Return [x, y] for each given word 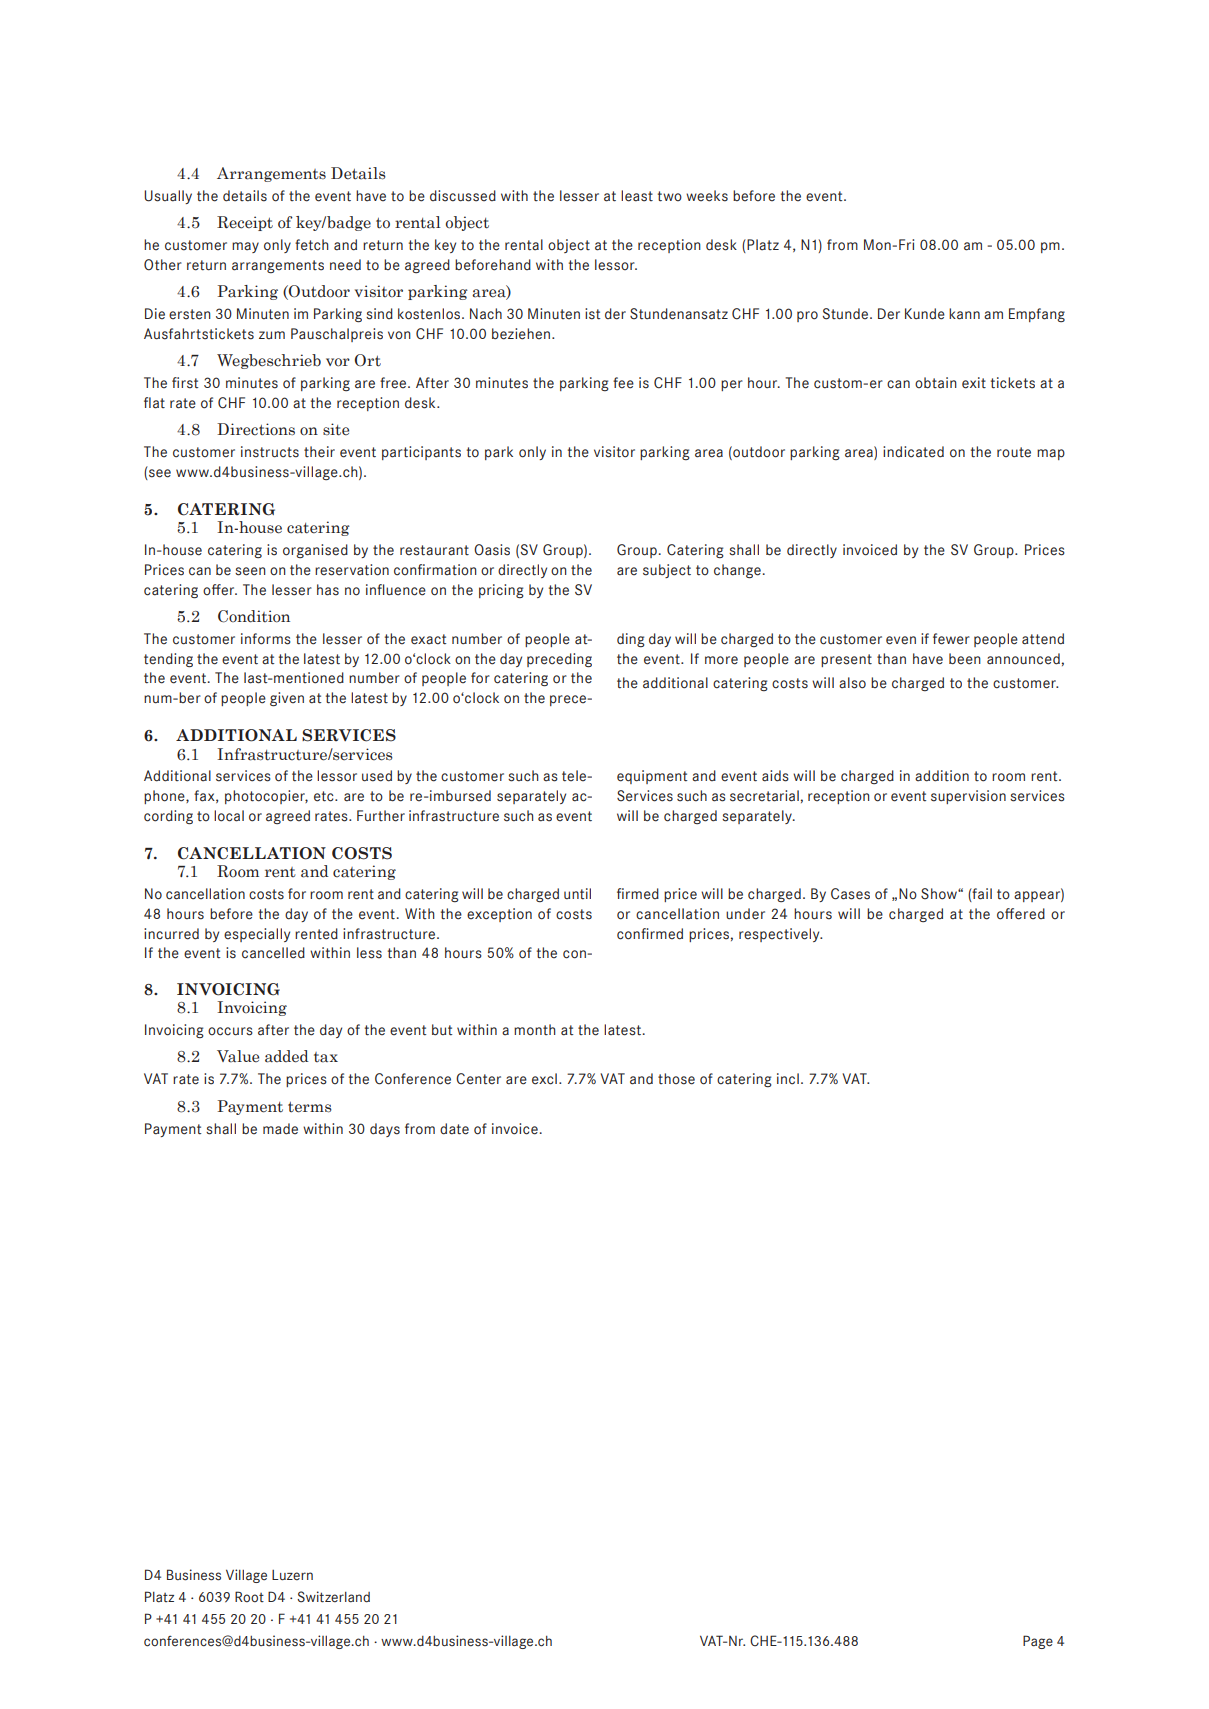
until [577, 894]
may [245, 247]
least [637, 196]
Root [249, 1596]
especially [257, 935]
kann [964, 314]
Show [940, 894]
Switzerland [333, 1597]
